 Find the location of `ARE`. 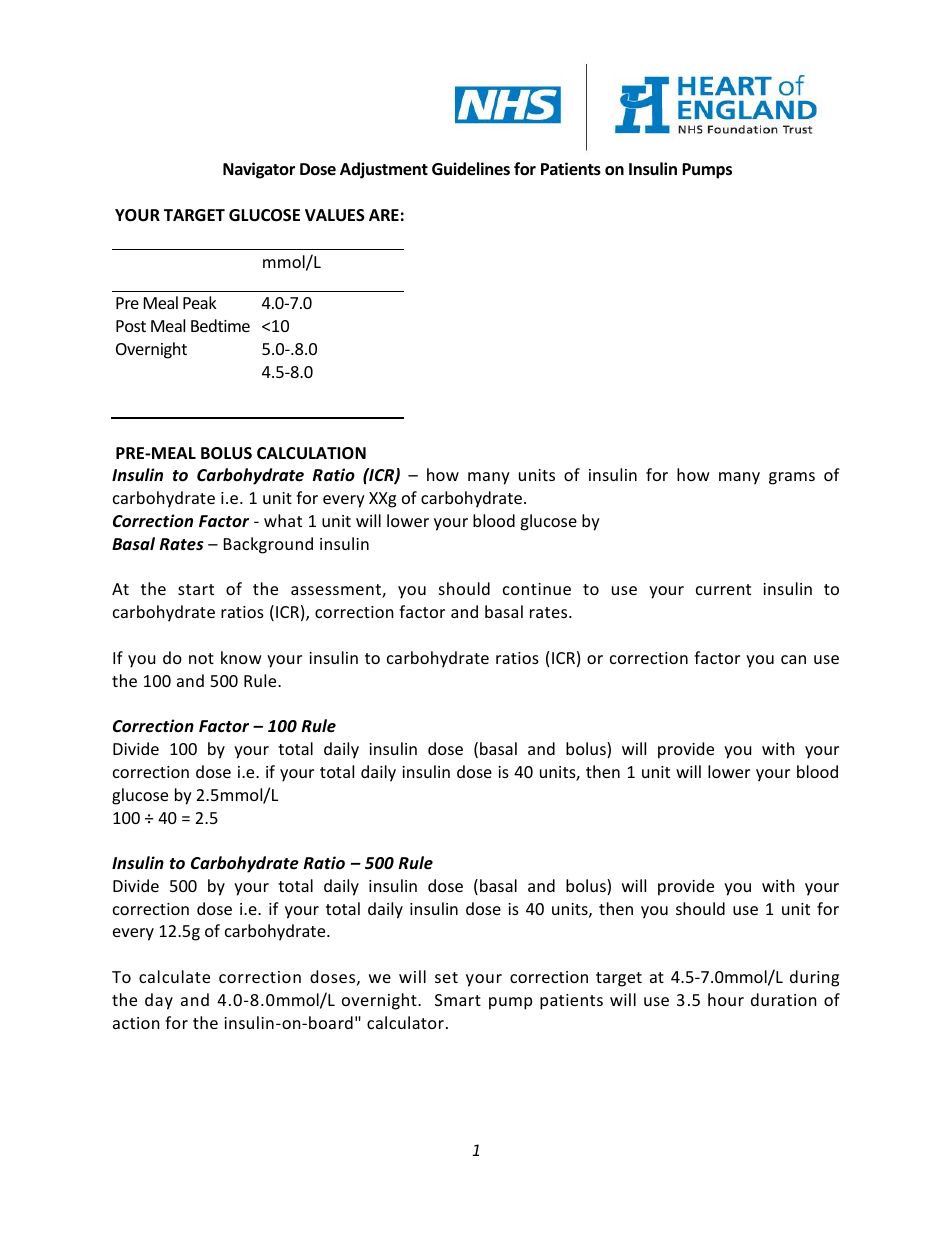

ARE is located at coordinates (384, 215).
